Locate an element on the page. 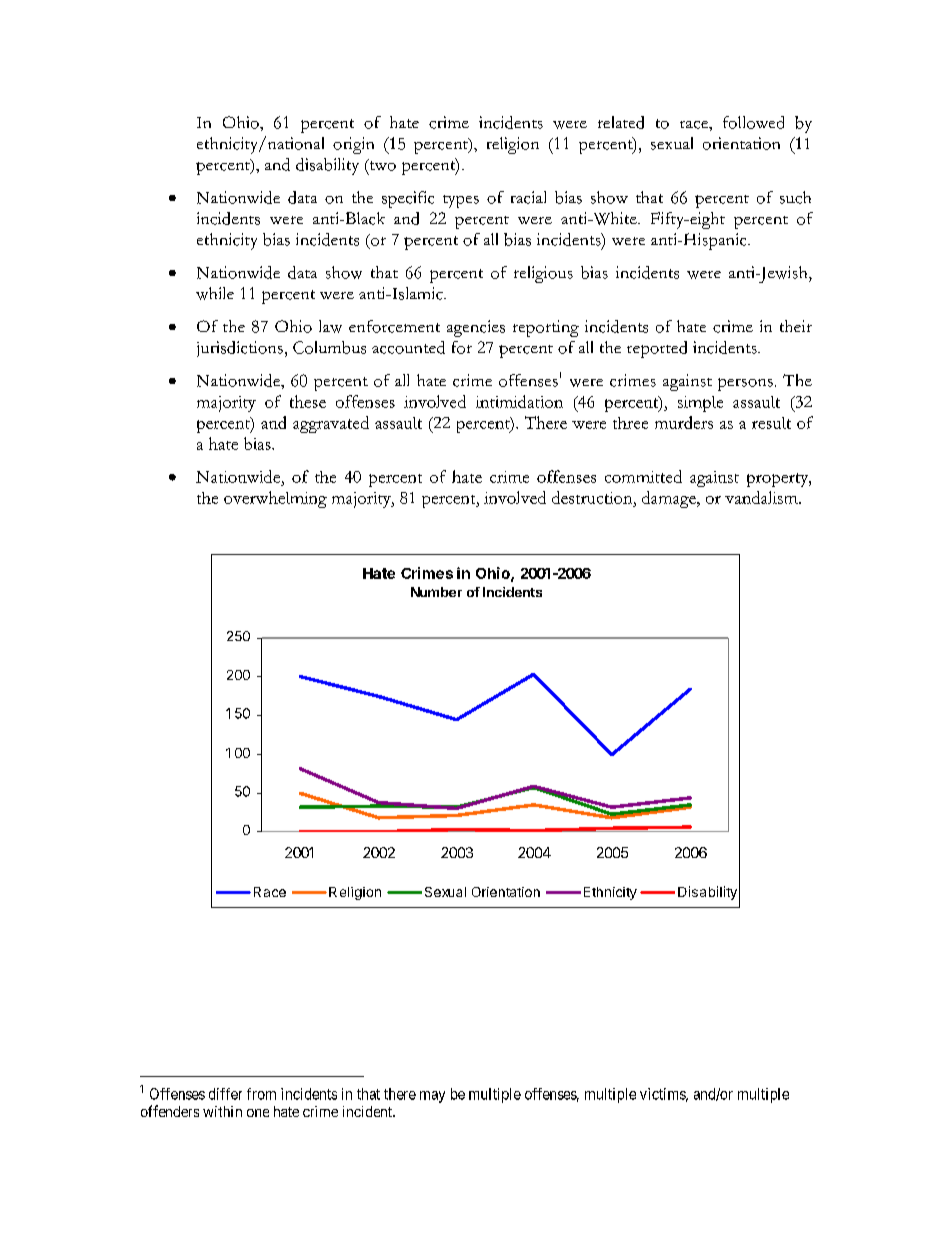 This document has width=952, height=1233. Number is located at coordinates (436, 592).
